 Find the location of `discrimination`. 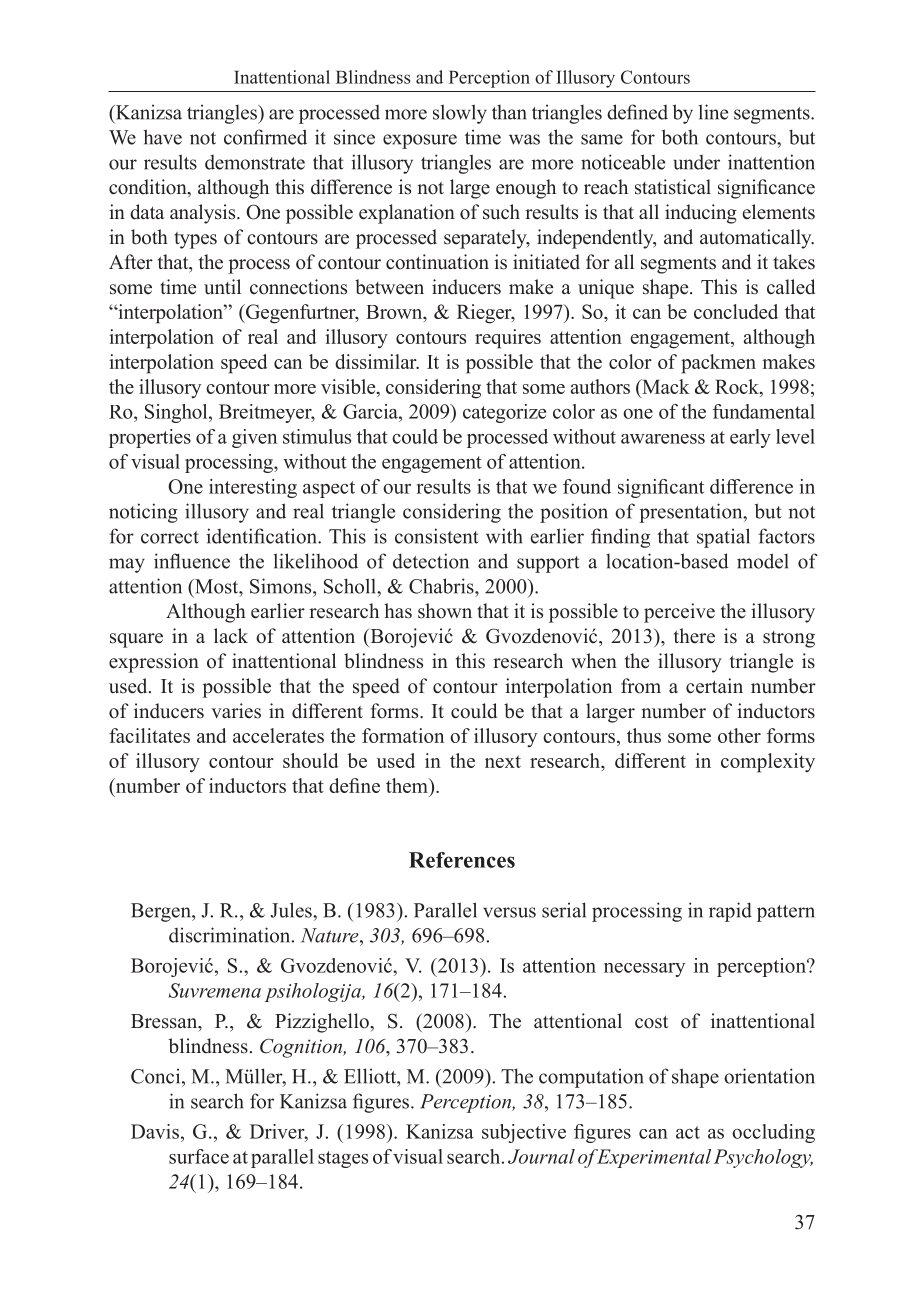

discrimination is located at coordinates (231, 935).
